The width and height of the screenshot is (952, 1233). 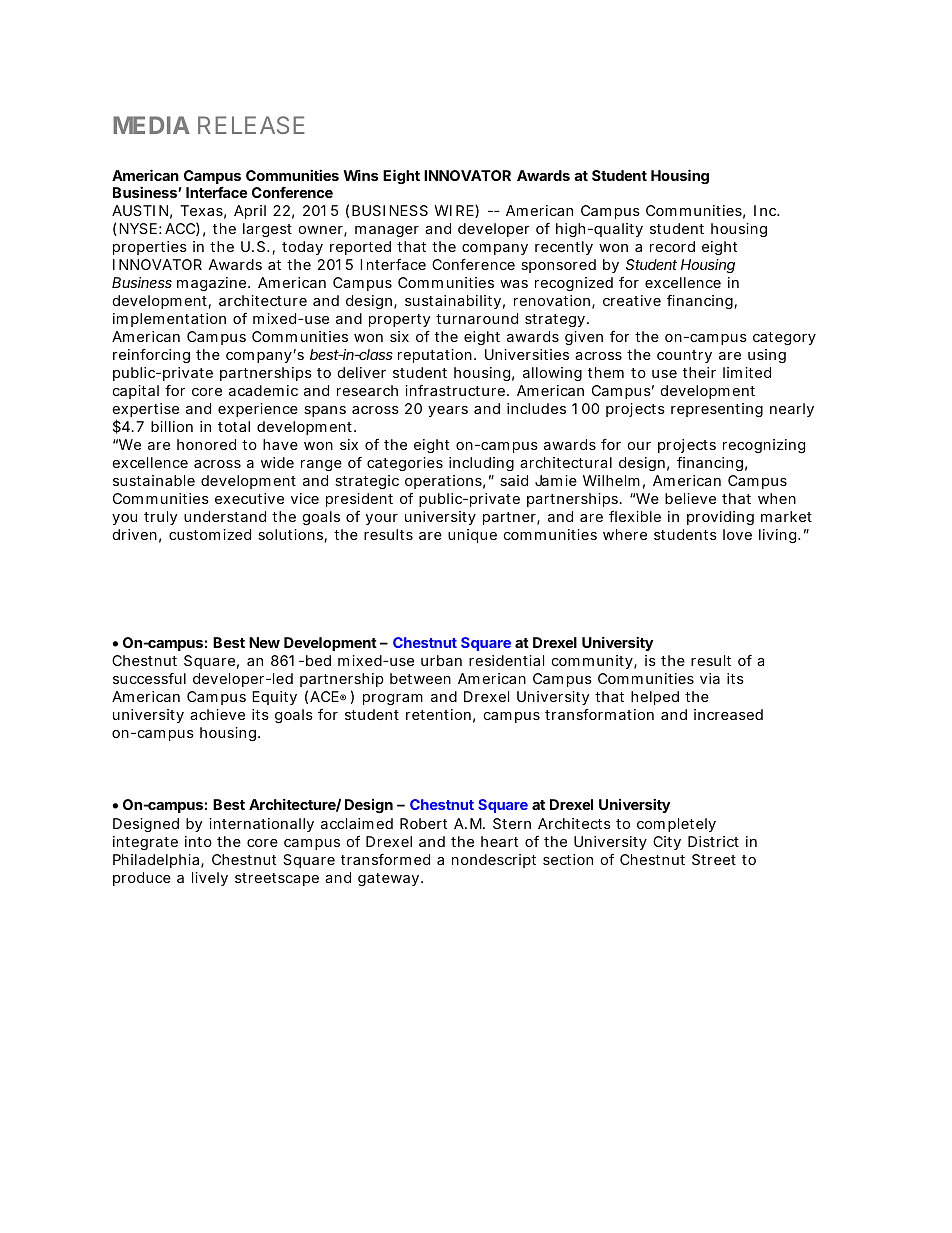 What do you see at coordinates (198, 841) in the screenshot?
I see `into` at bounding box center [198, 841].
